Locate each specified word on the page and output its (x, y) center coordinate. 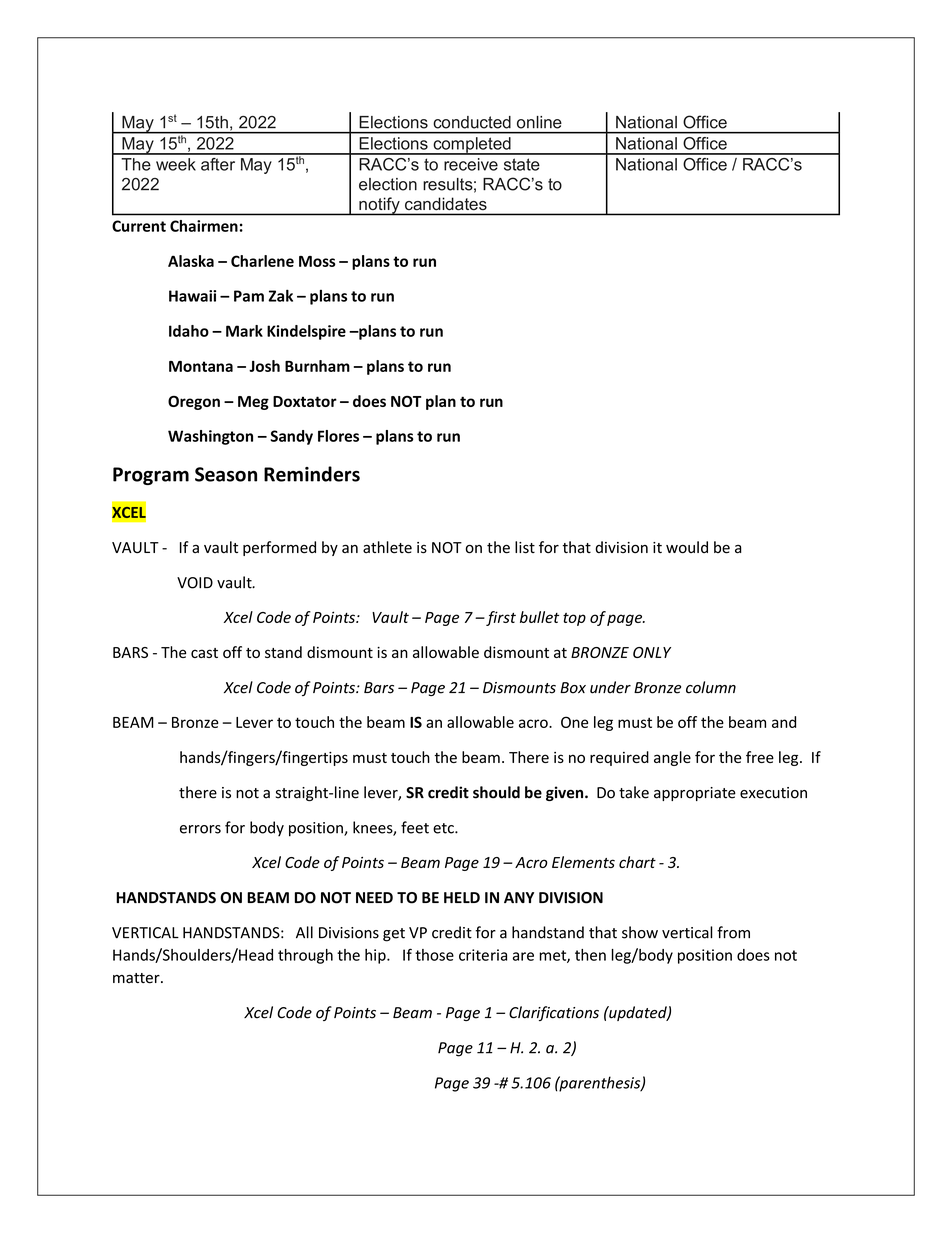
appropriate (695, 794)
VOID (195, 583)
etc (444, 828)
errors (200, 829)
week (176, 164)
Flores (338, 436)
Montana (201, 366)
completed (472, 146)
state (522, 164)
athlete (387, 547)
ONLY (652, 652)
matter (137, 978)
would (687, 547)
